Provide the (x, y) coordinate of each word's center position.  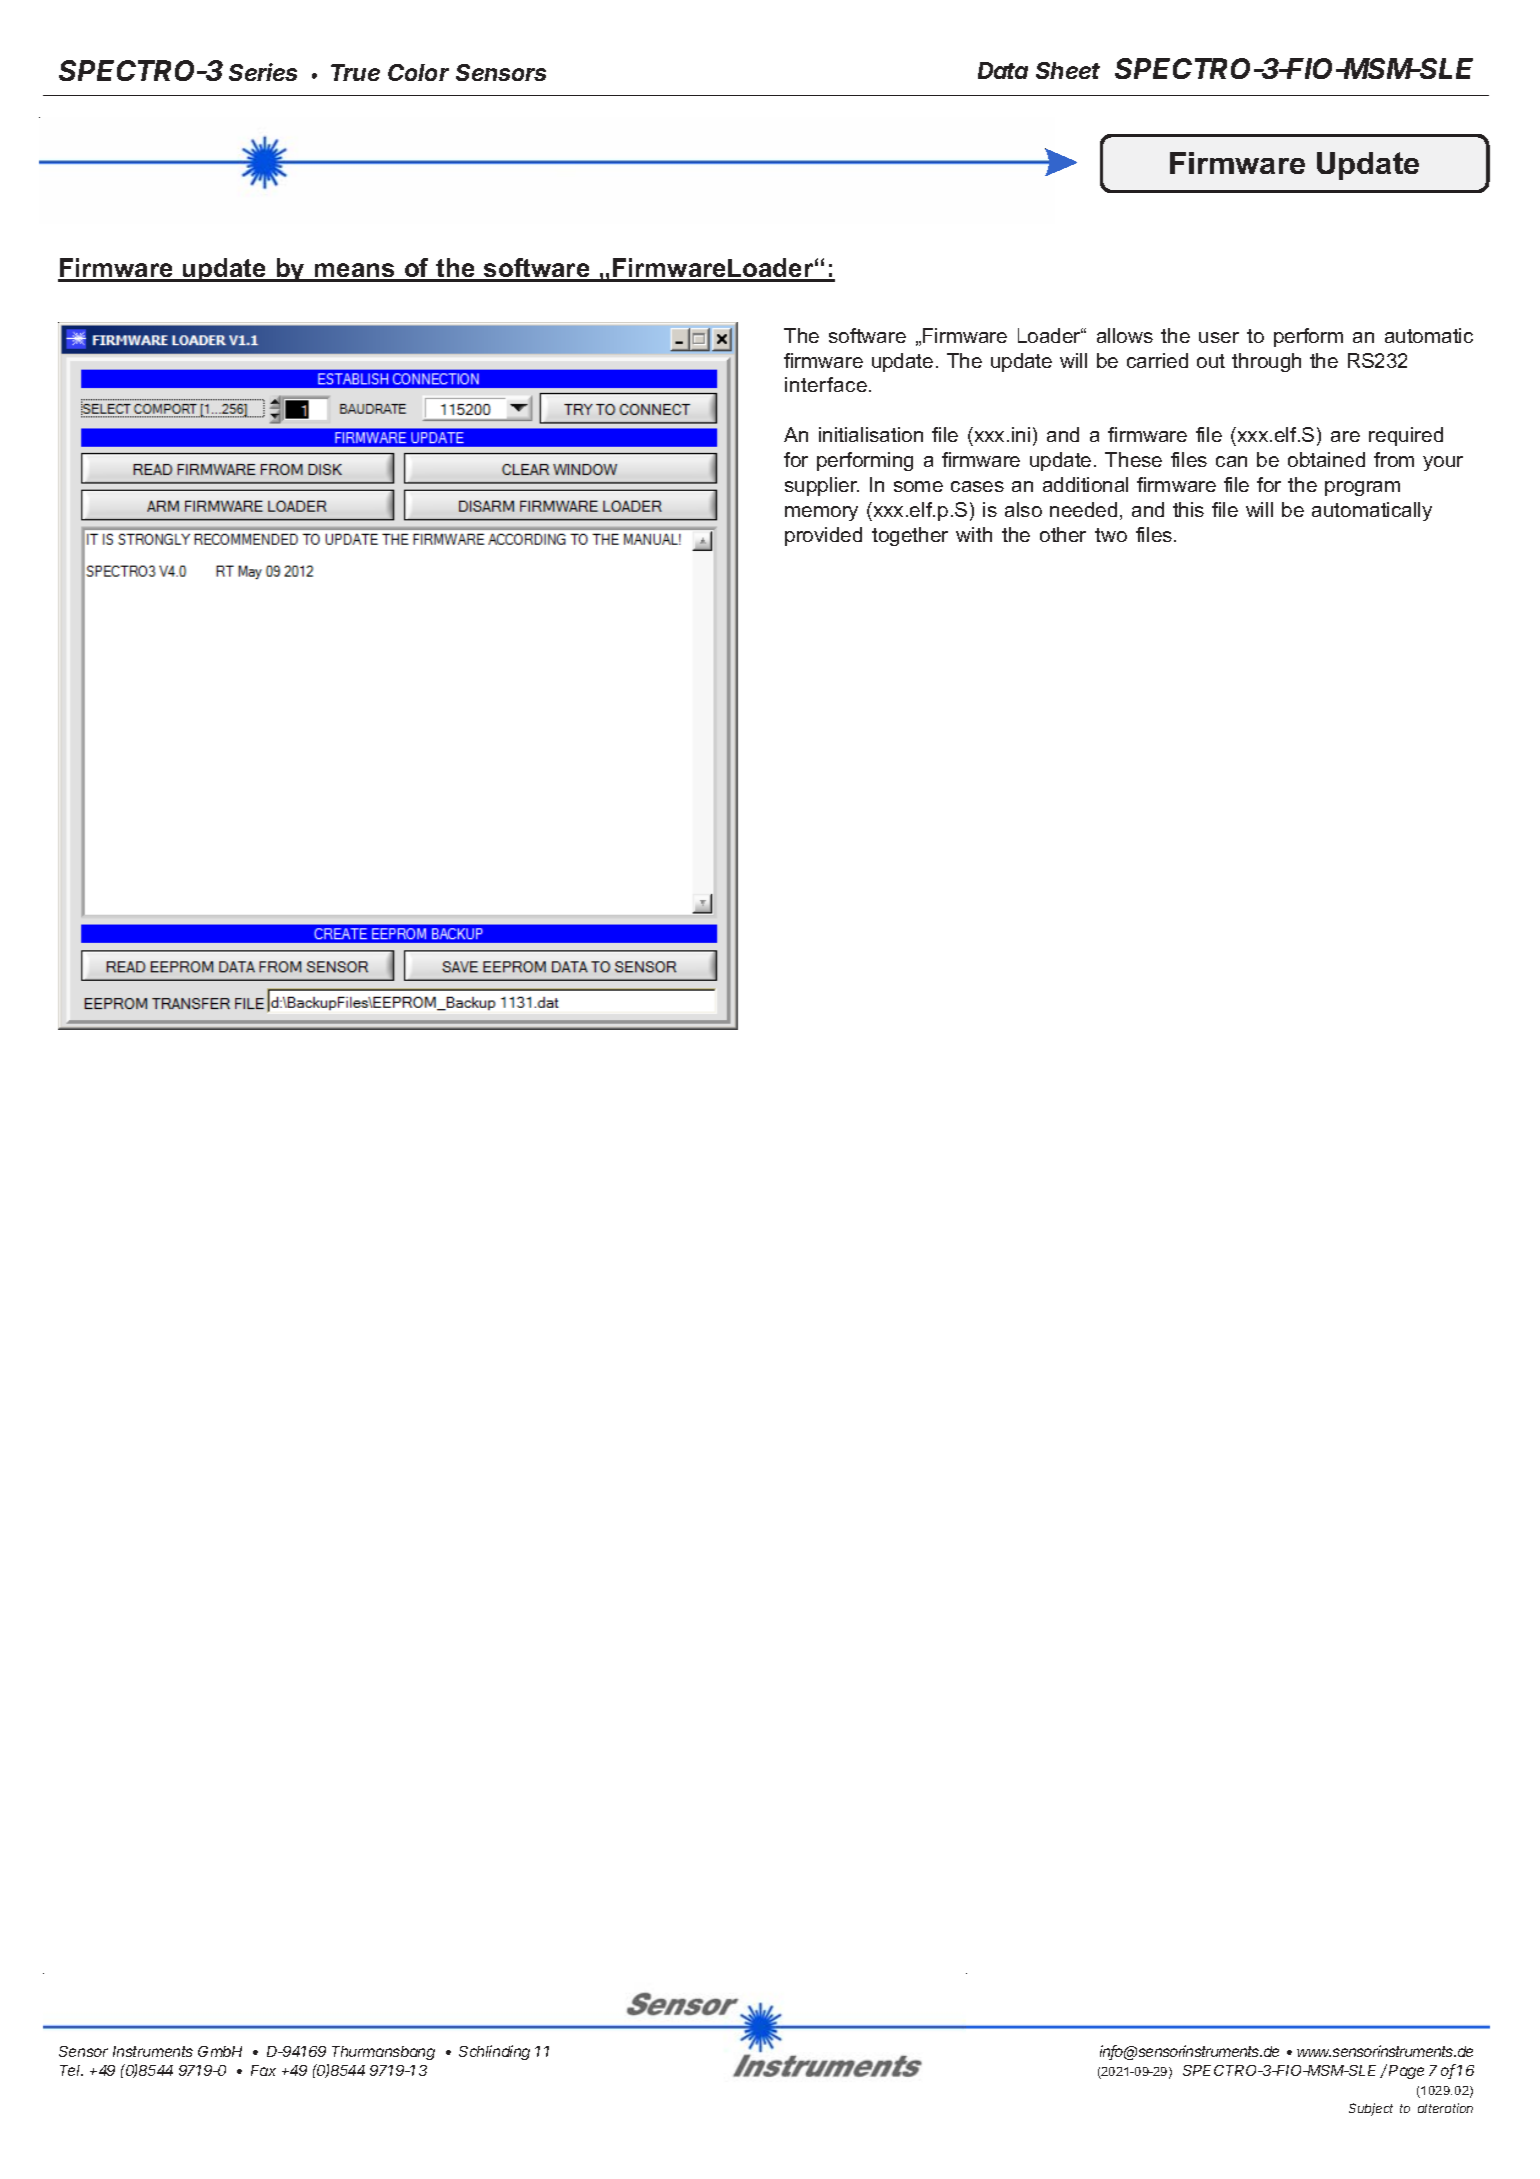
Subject (1371, 2109)
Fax (263, 2070)
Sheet (1068, 70)
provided (823, 536)
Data (1003, 70)
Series (263, 72)
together (910, 536)
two (1111, 535)
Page (1406, 2072)
